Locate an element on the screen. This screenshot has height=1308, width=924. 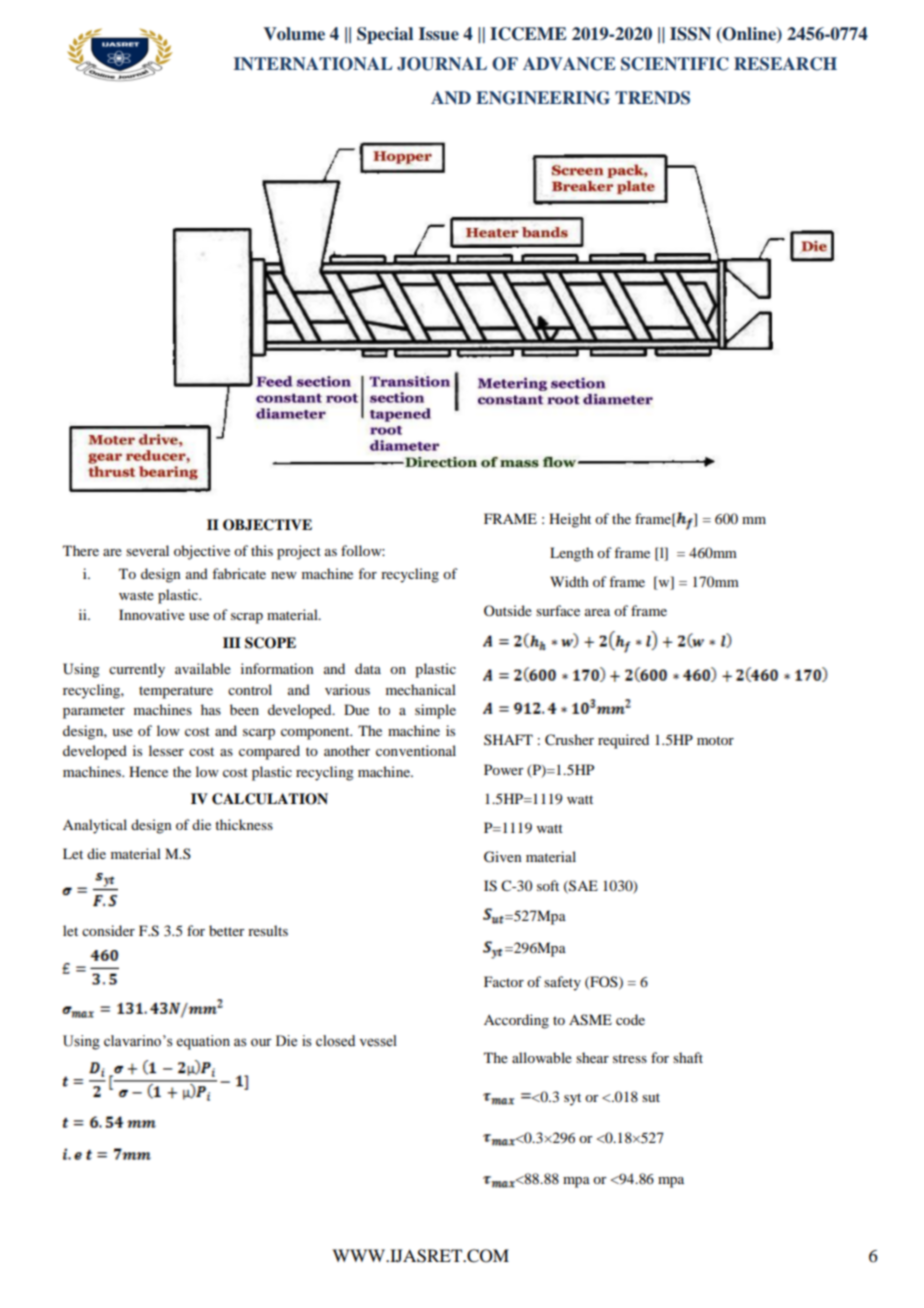
Hence is located at coordinates (148, 771).
